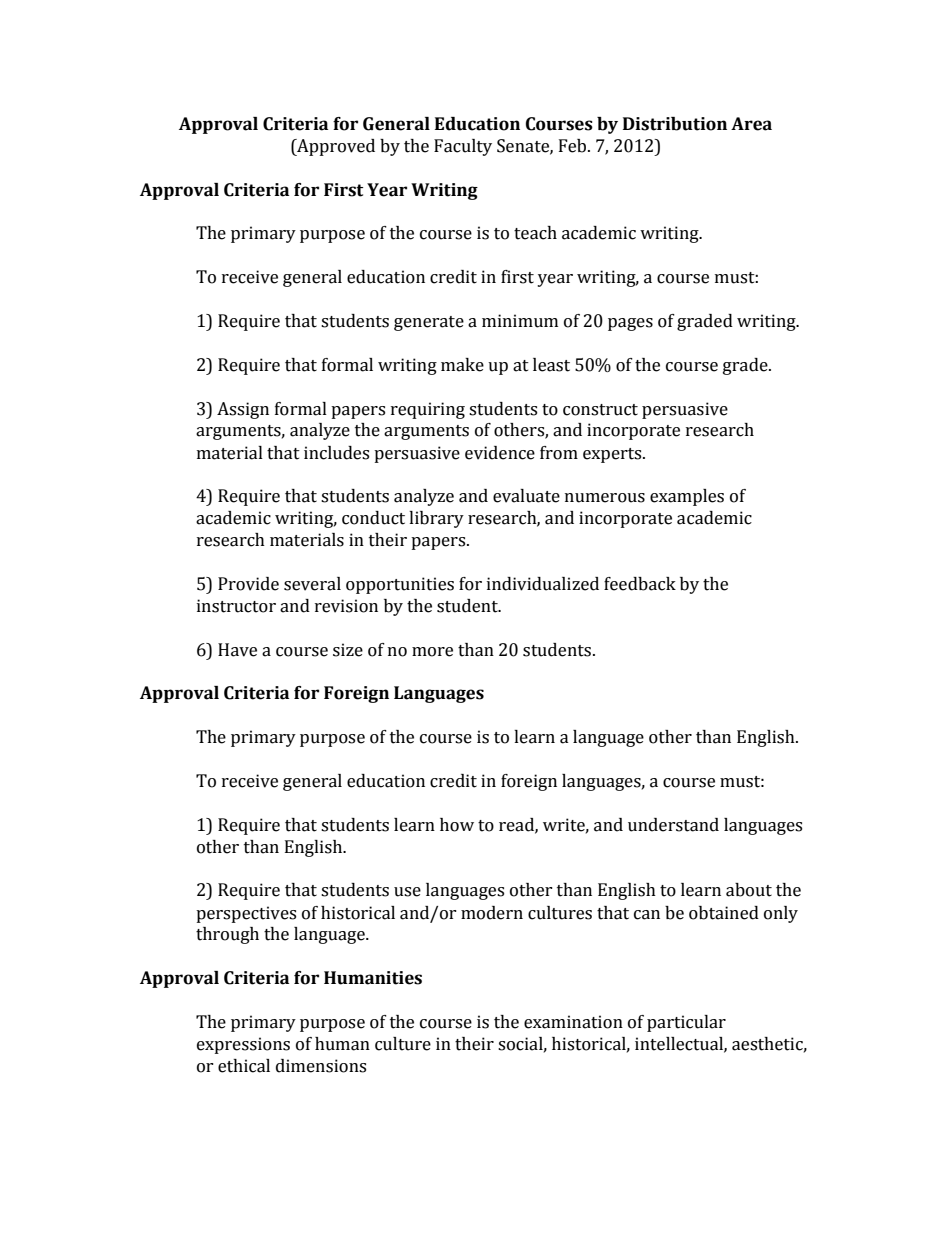 This image has width=952, height=1233. I want to click on individualized, so click(543, 584).
